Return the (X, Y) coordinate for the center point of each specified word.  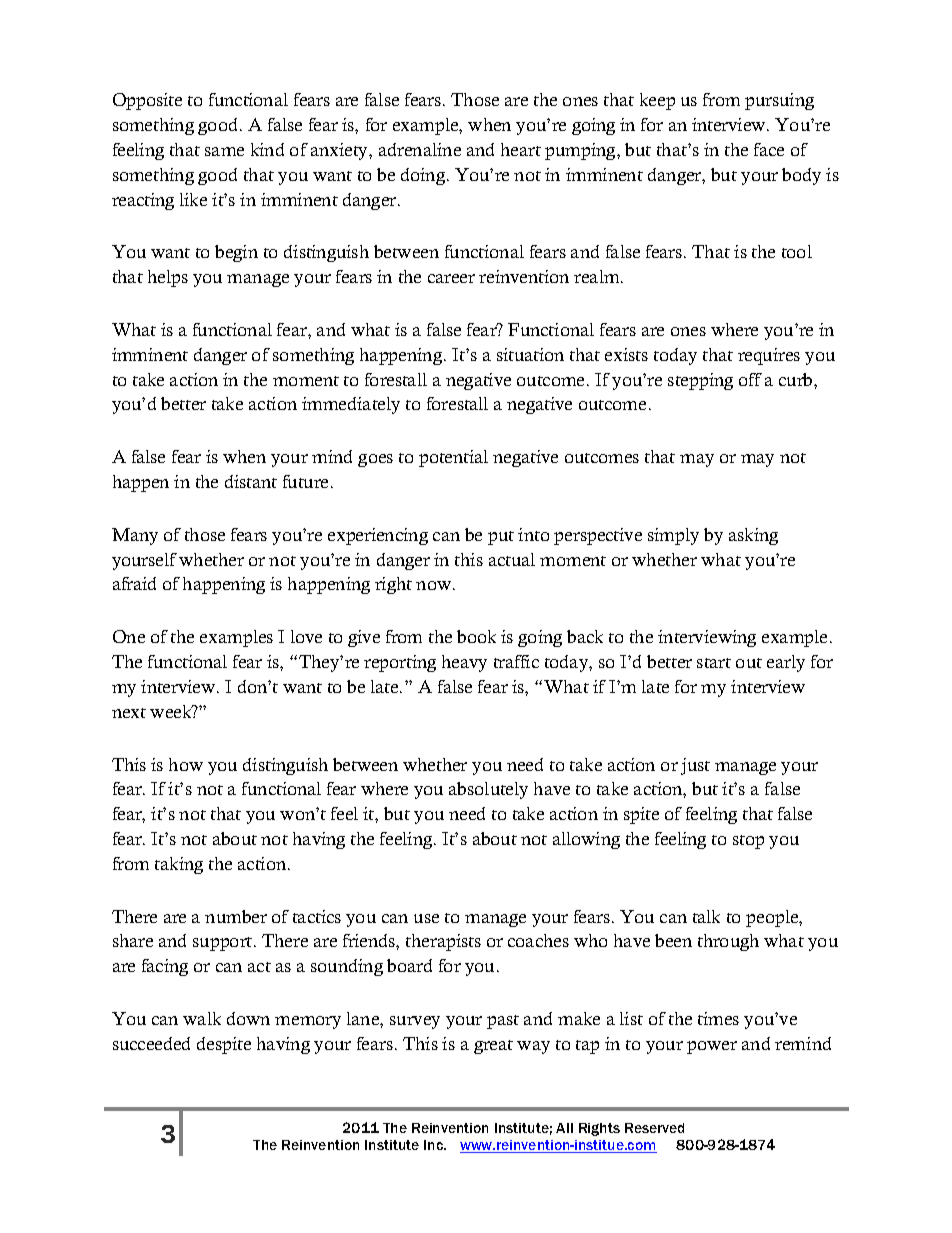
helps (168, 278)
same (224, 151)
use (426, 918)
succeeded (151, 1043)
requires (769, 356)
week (172, 711)
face (769, 149)
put (501, 538)
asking (753, 536)
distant (251, 481)
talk (706, 916)
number (236, 916)
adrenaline (420, 149)
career (451, 278)
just (695, 766)
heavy (464, 663)
